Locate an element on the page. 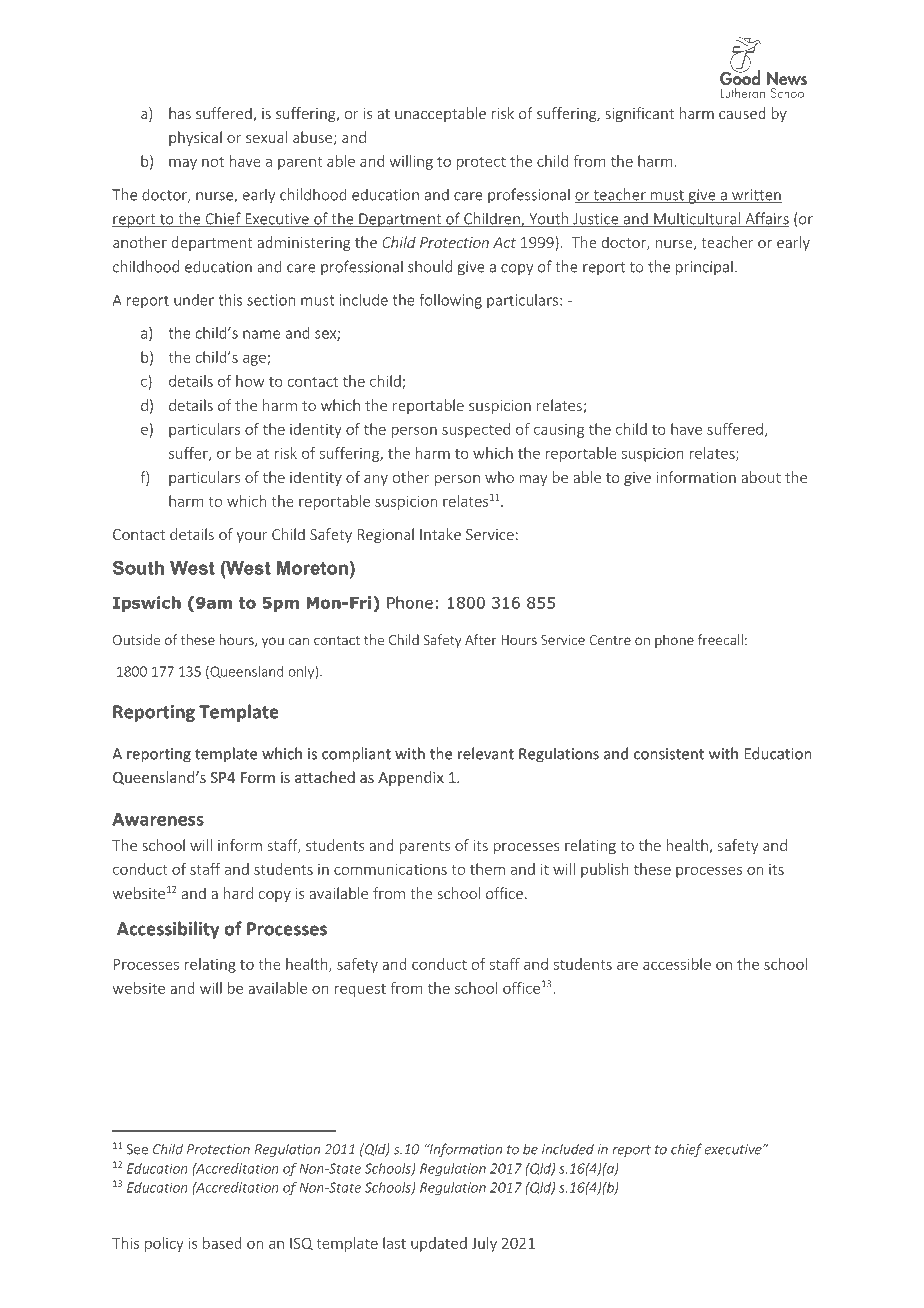  After is located at coordinates (481, 639).
